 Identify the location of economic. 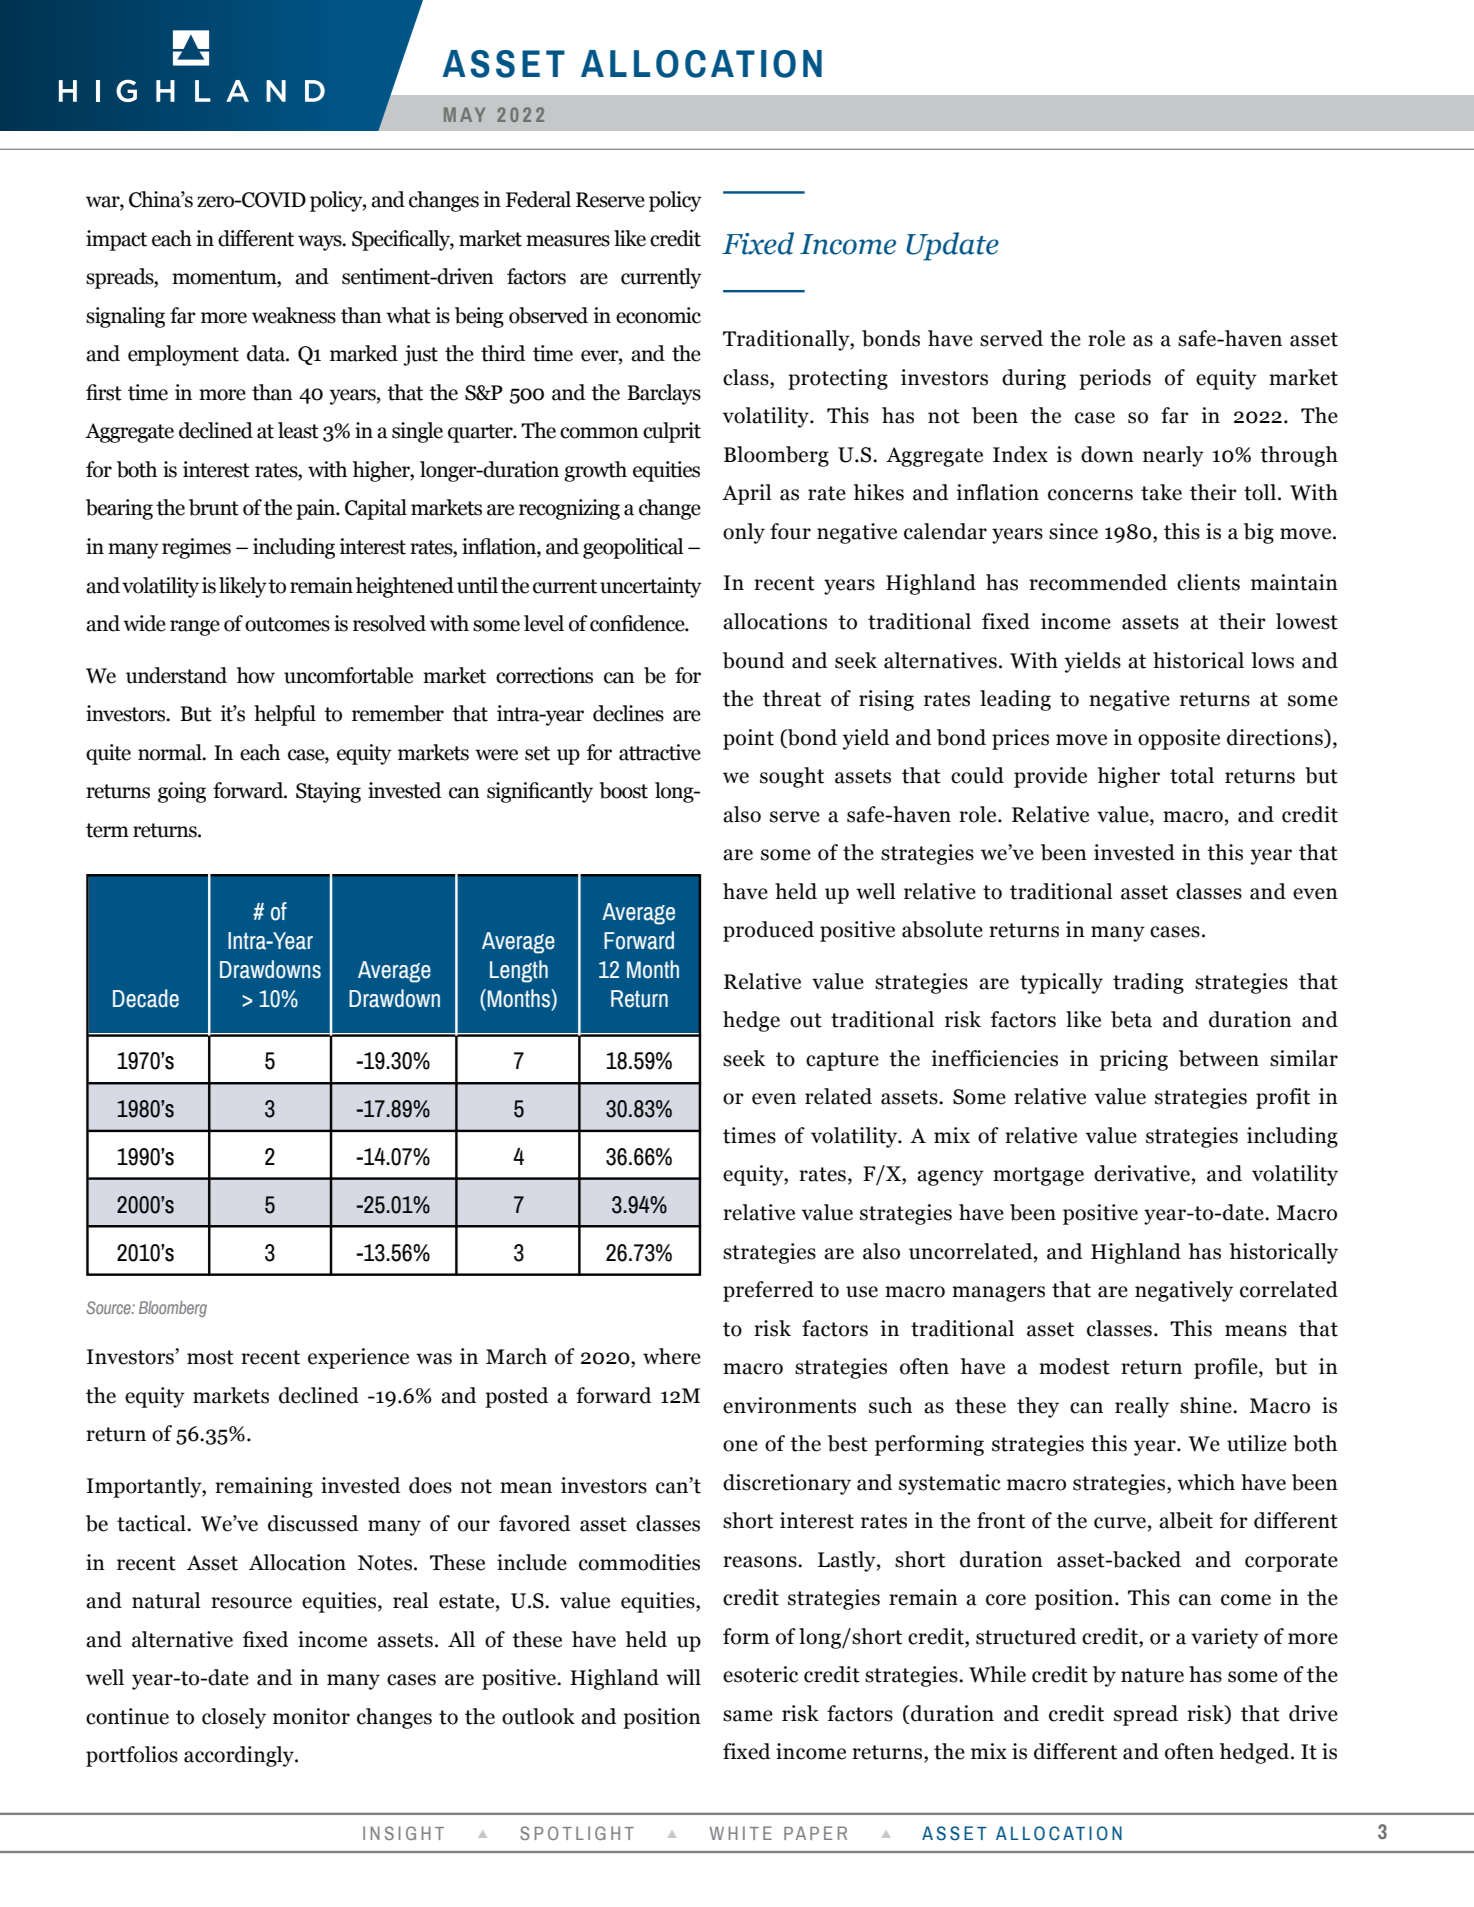
(658, 315).
